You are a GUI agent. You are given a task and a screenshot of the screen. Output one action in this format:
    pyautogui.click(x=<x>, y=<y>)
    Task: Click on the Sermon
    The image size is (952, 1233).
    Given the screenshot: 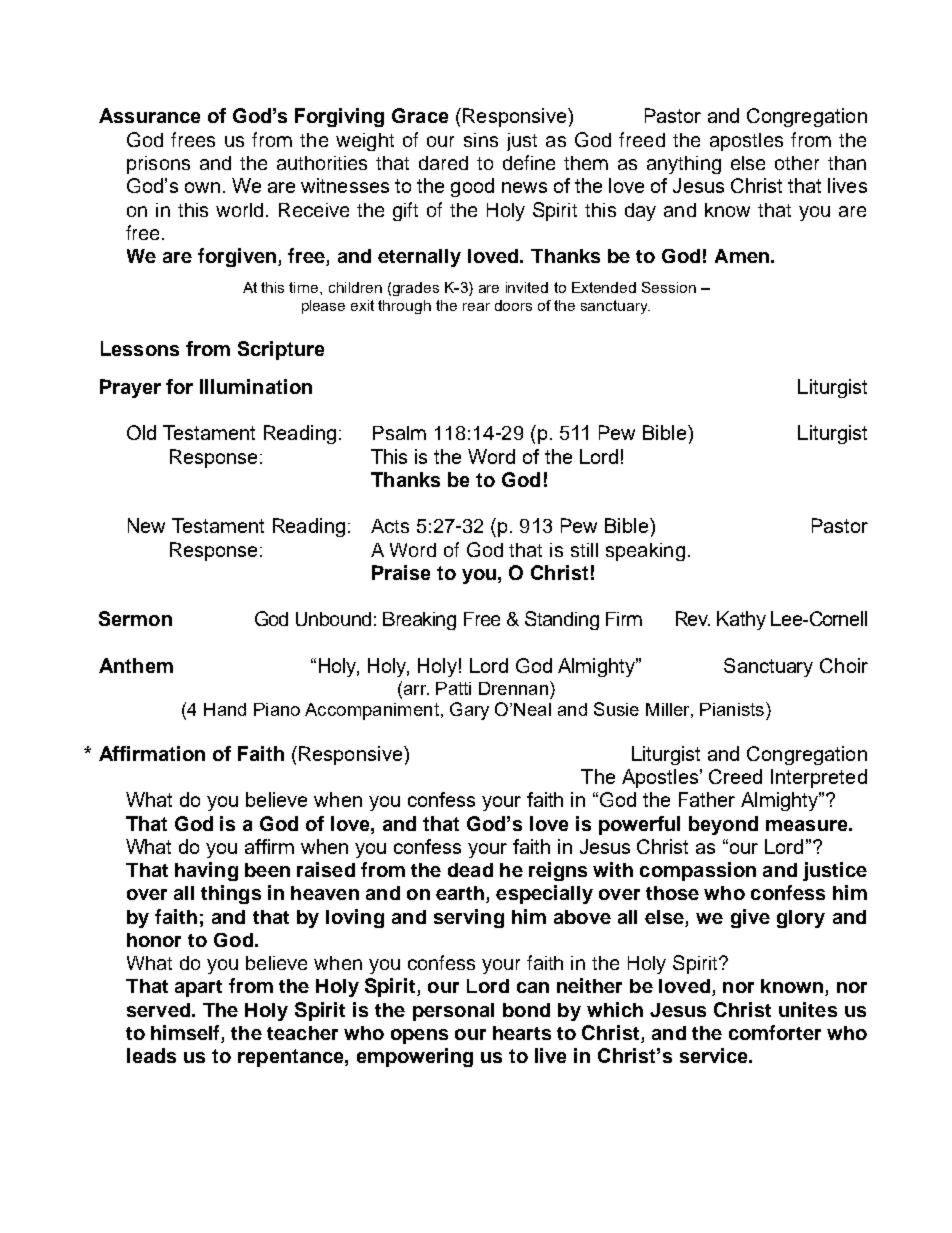 What is the action you would take?
    pyautogui.click(x=135, y=618)
